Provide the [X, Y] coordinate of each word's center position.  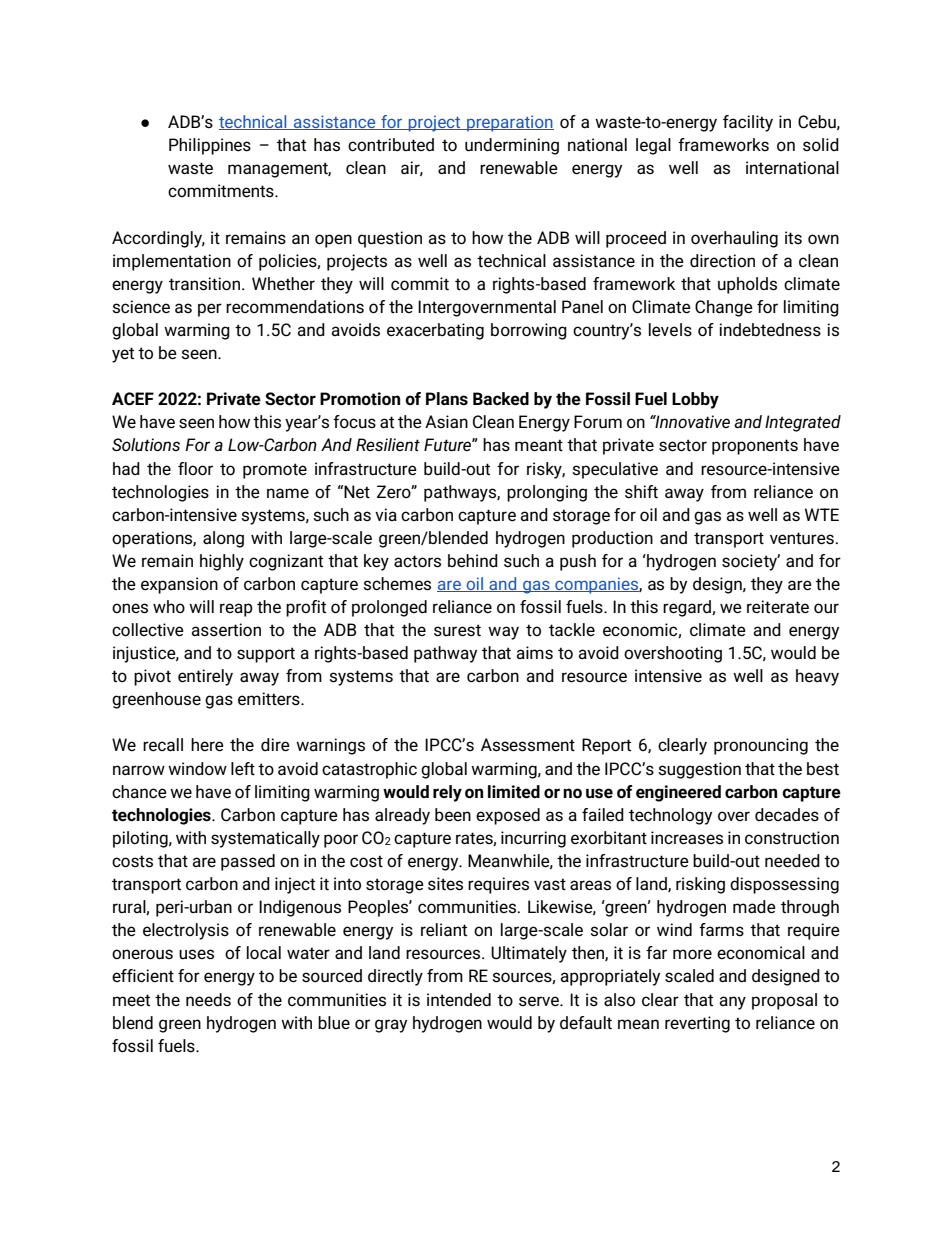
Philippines [210, 146]
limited [514, 792]
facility [748, 123]
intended [459, 1000]
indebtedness [770, 330]
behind [473, 561]
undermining [512, 146]
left [243, 769]
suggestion [699, 770]
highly [222, 562]
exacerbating [435, 331]
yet [123, 355]
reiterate [778, 607]
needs [208, 1000]
